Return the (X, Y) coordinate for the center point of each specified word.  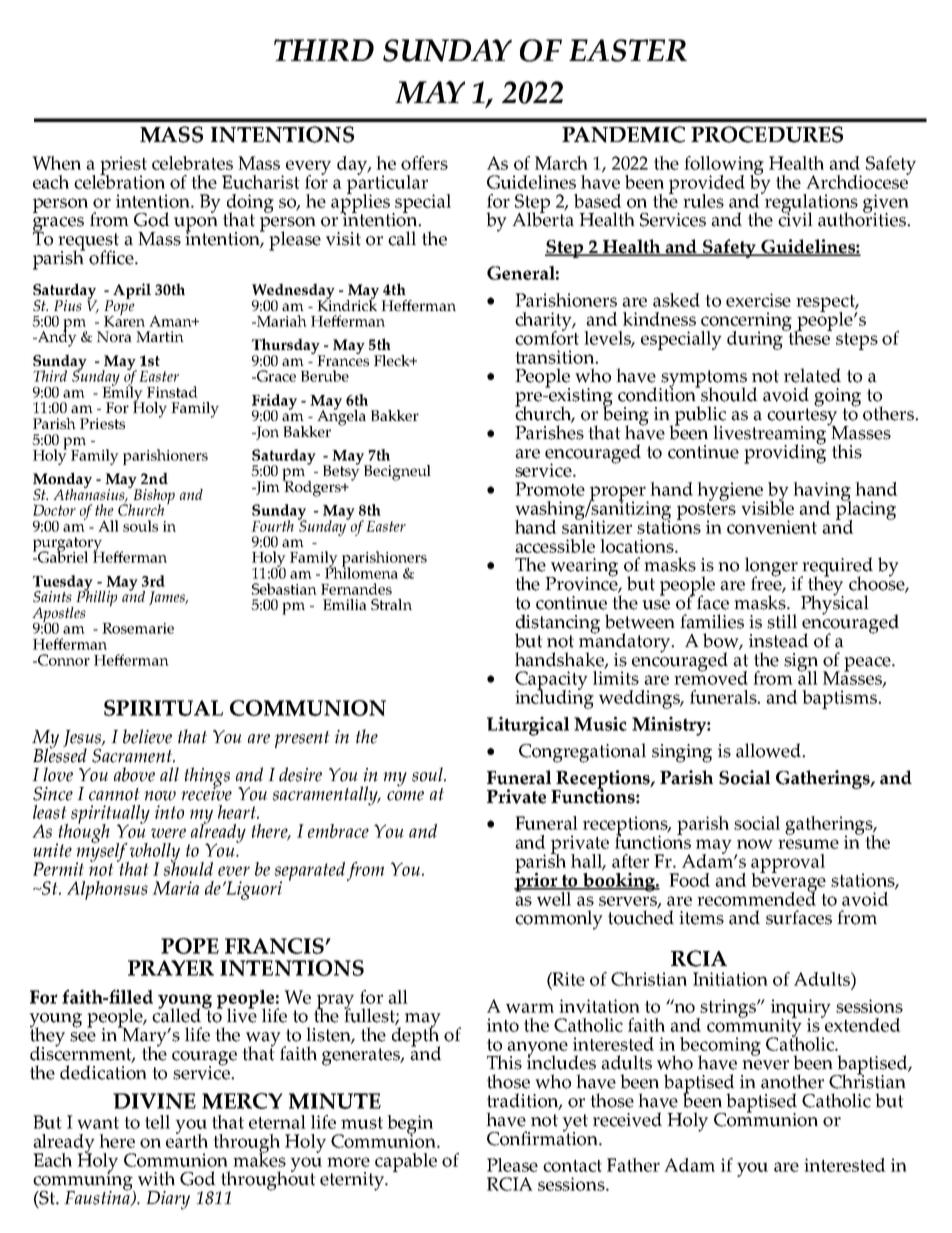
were (168, 833)
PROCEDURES (767, 134)
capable (406, 1162)
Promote (550, 489)
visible (767, 506)
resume (808, 844)
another (792, 1081)
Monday (62, 481)
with (156, 1178)
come (405, 796)
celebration (119, 180)
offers (424, 163)
